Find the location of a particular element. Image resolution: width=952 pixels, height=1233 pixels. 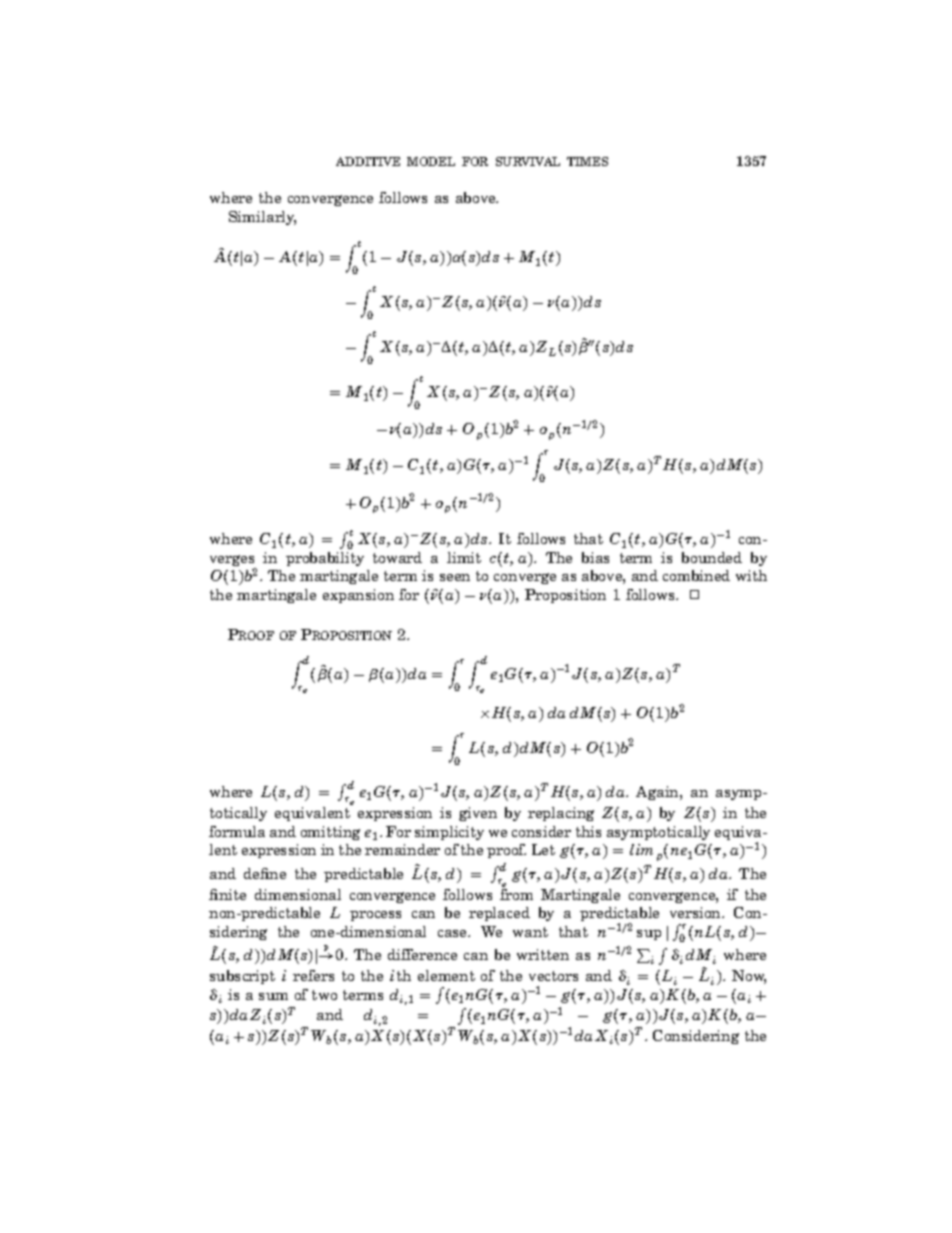

refers is located at coordinates (313, 975).
